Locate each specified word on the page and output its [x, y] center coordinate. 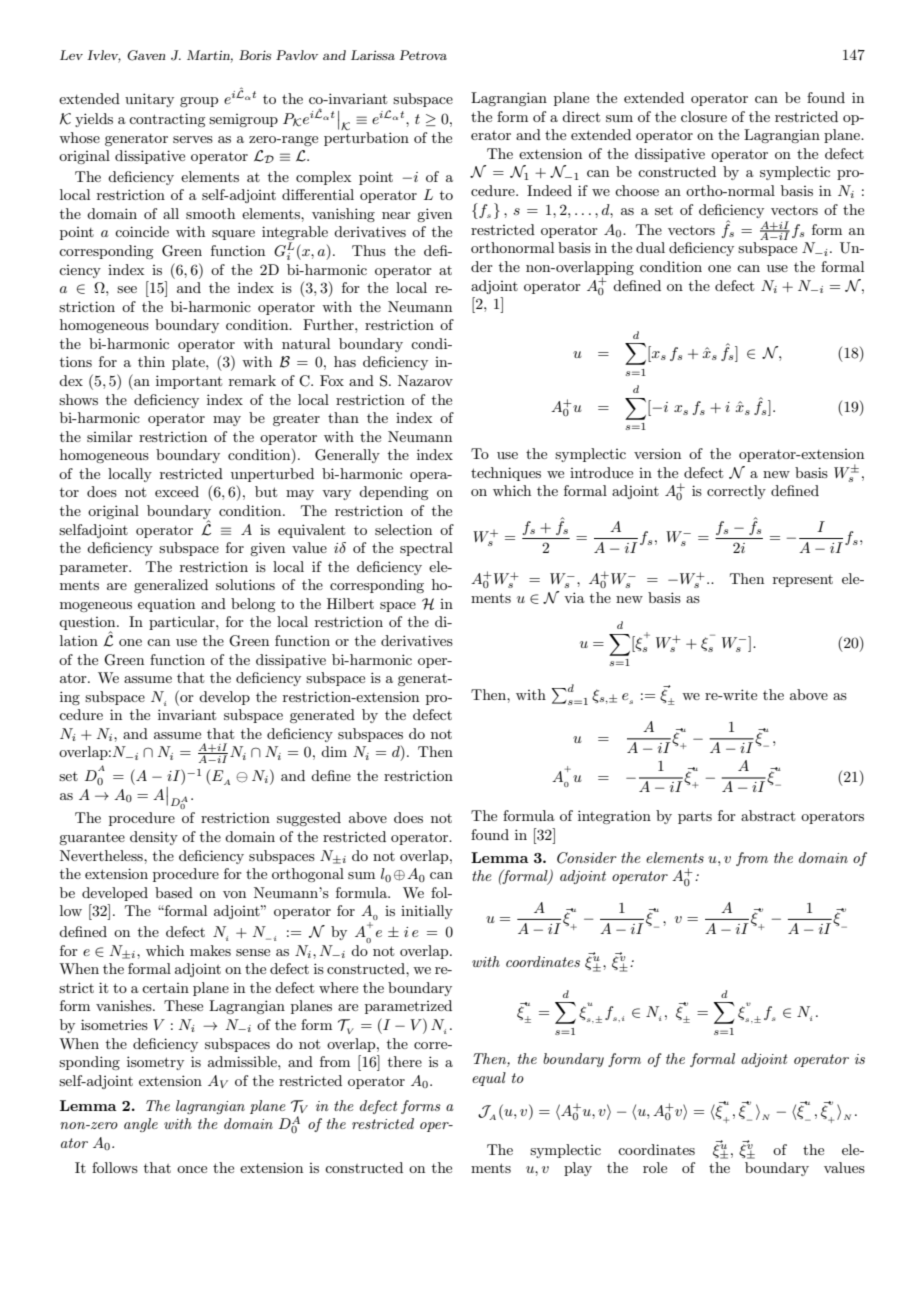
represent [803, 581]
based [174, 892]
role [655, 1167]
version [657, 453]
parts [695, 817]
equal [489, 1079]
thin [151, 361]
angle [141, 1125]
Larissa [373, 55]
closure [704, 116]
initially [427, 912]
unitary [149, 100]
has [345, 361]
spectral [426, 549]
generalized [171, 586]
